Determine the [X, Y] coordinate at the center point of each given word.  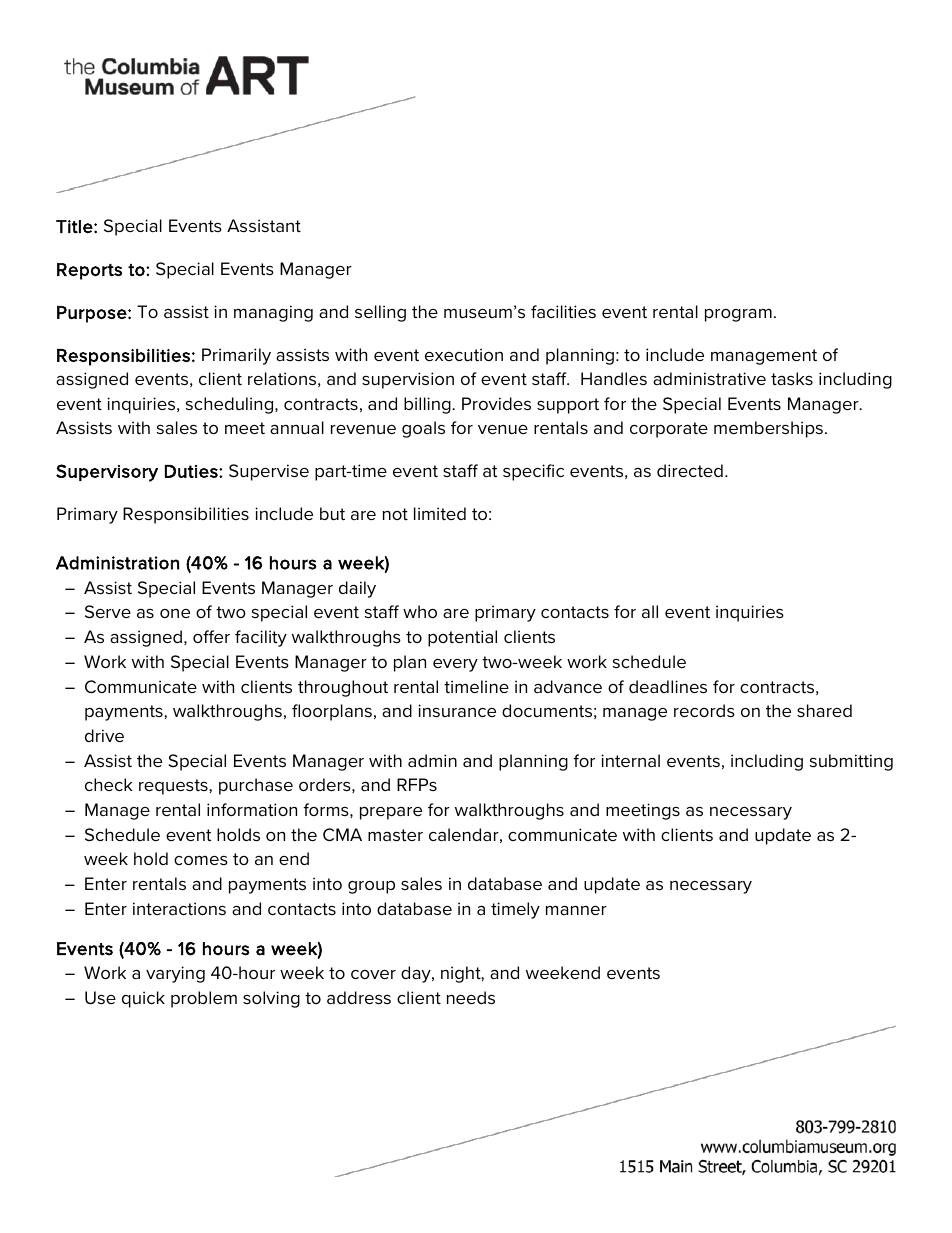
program [738, 315]
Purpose [93, 314]
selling [380, 313]
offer [211, 636]
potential [462, 638]
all [650, 611]
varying [175, 974]
